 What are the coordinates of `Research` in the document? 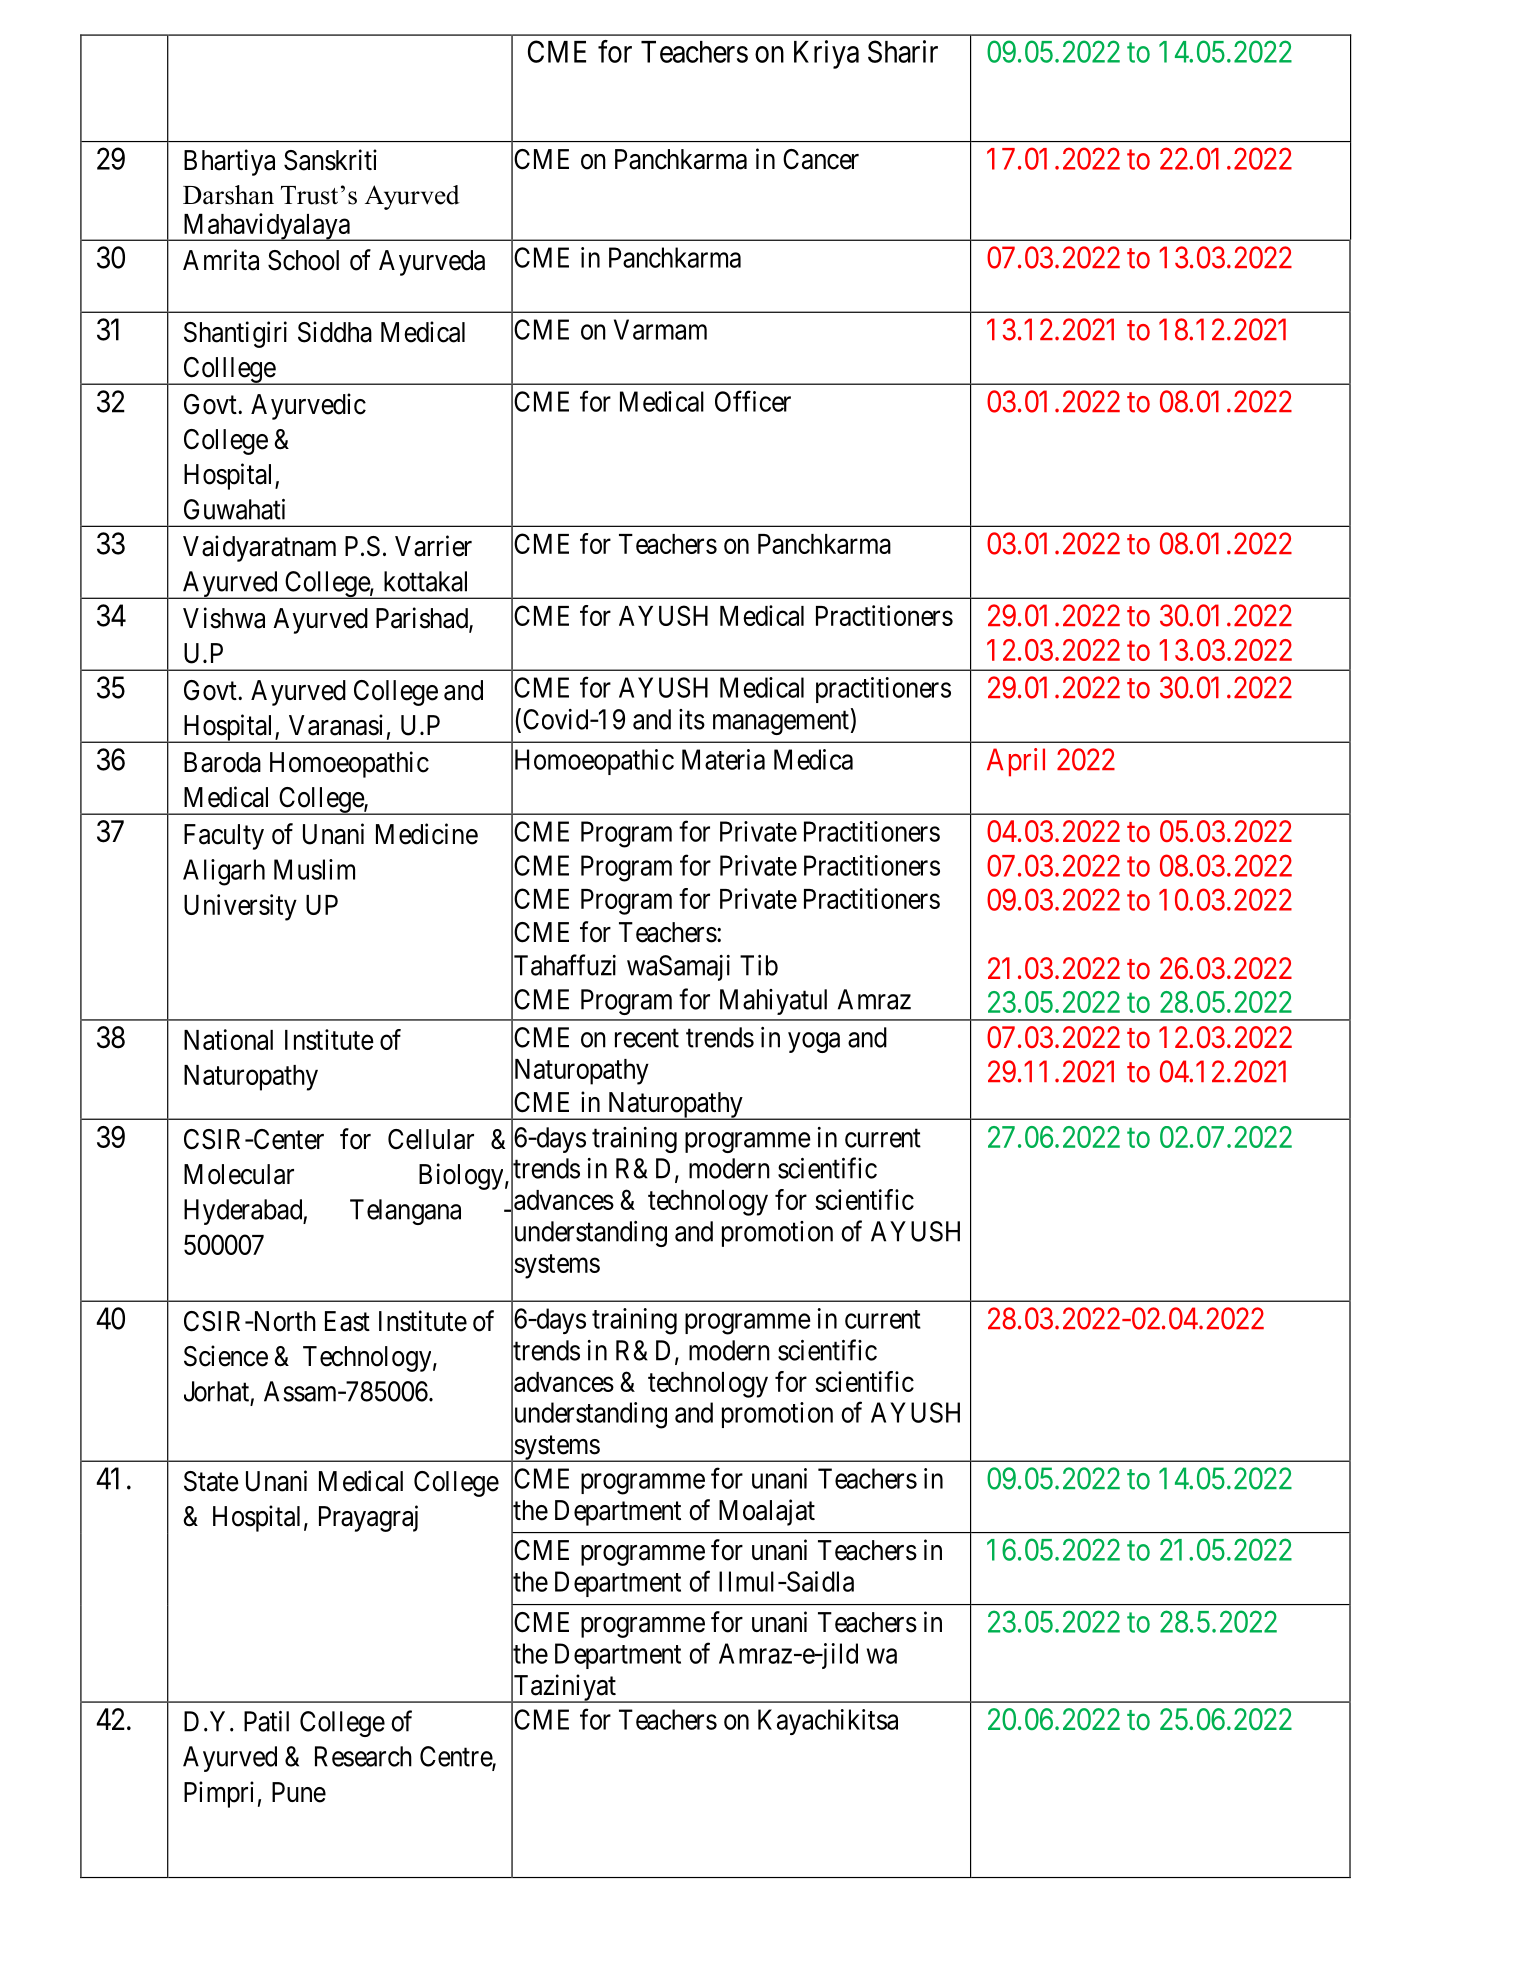 It's located at (363, 1756).
